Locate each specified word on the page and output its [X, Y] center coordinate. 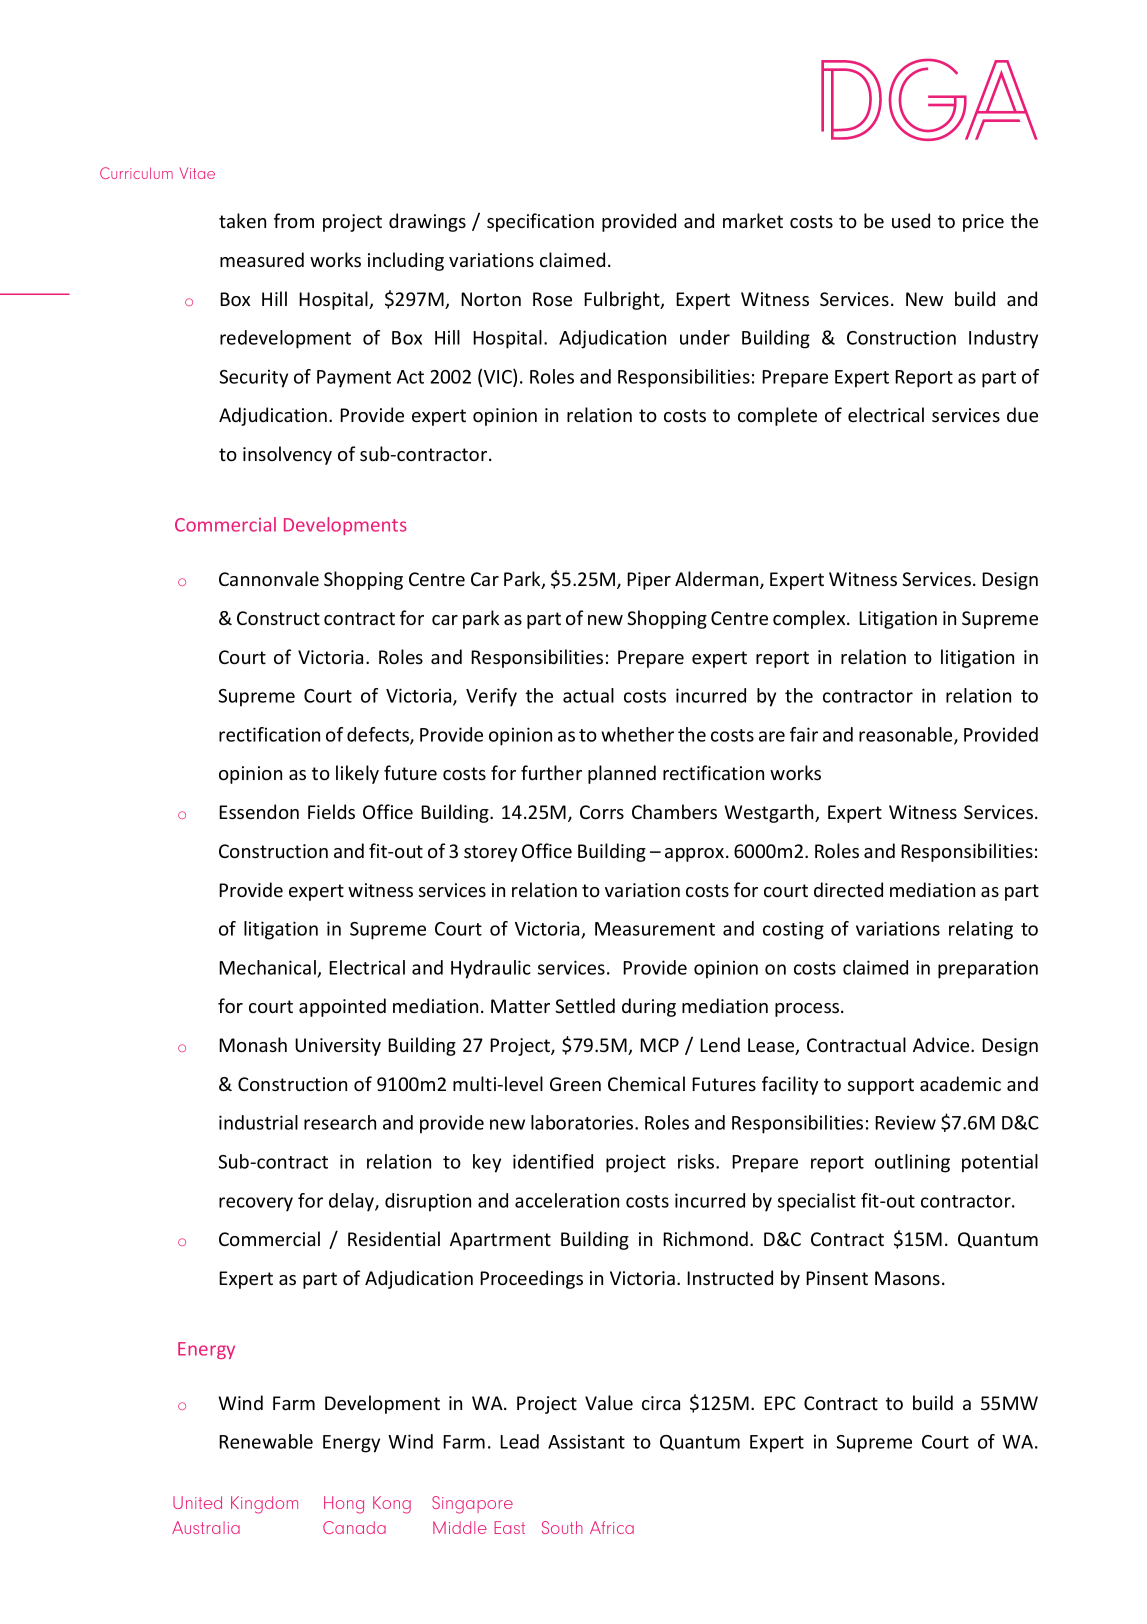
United [197, 1502]
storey [490, 853]
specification [540, 222]
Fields [331, 811]
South [562, 1527]
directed [848, 889]
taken [242, 220]
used [911, 220]
